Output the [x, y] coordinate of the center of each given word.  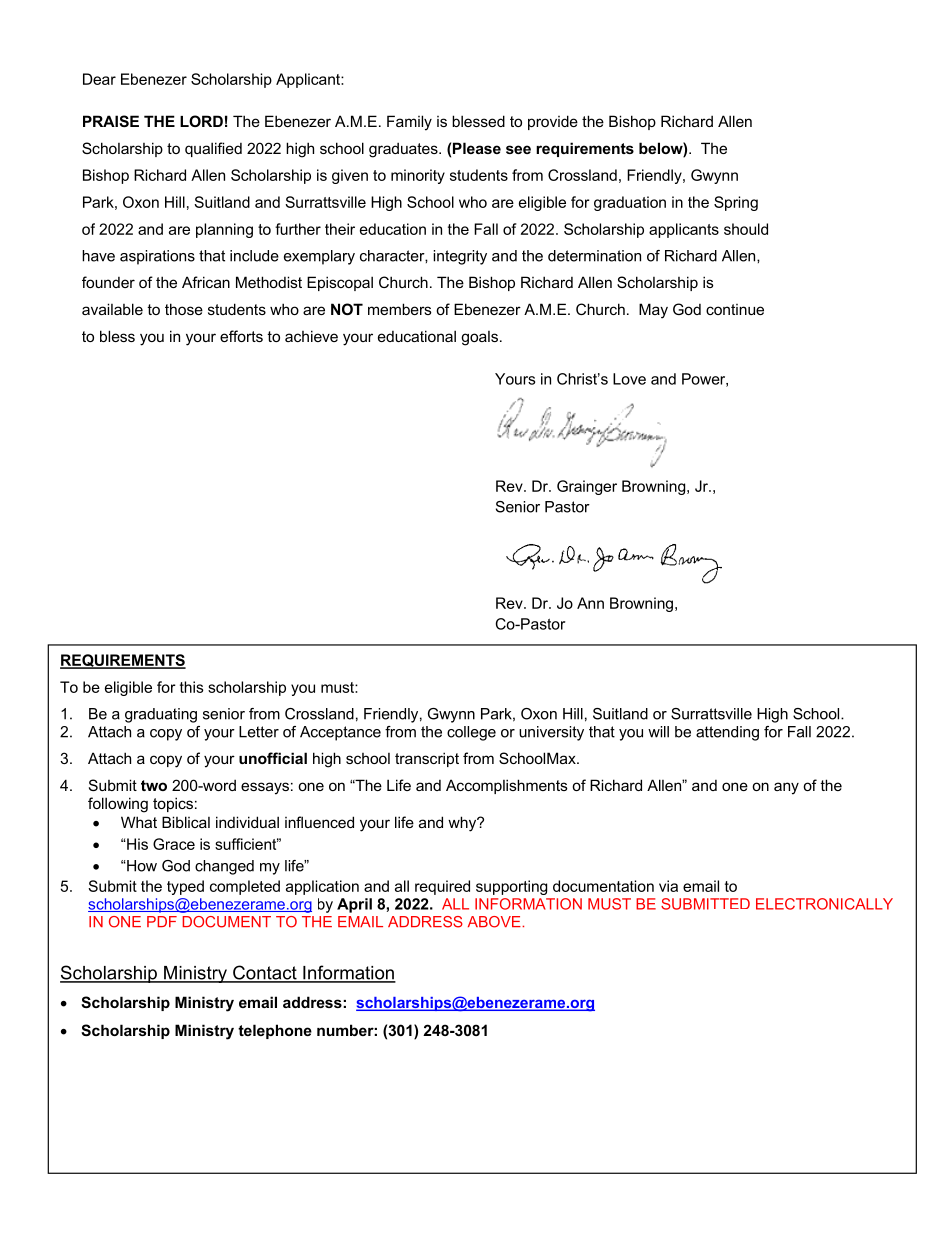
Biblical [186, 822]
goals [479, 338]
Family [409, 123]
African [206, 282]
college [471, 733]
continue [735, 309]
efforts [241, 336]
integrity [460, 257]
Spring [736, 203]
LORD [201, 121]
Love [629, 379]
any [786, 788]
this [192, 687]
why [463, 824]
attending [727, 733]
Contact [265, 973]
